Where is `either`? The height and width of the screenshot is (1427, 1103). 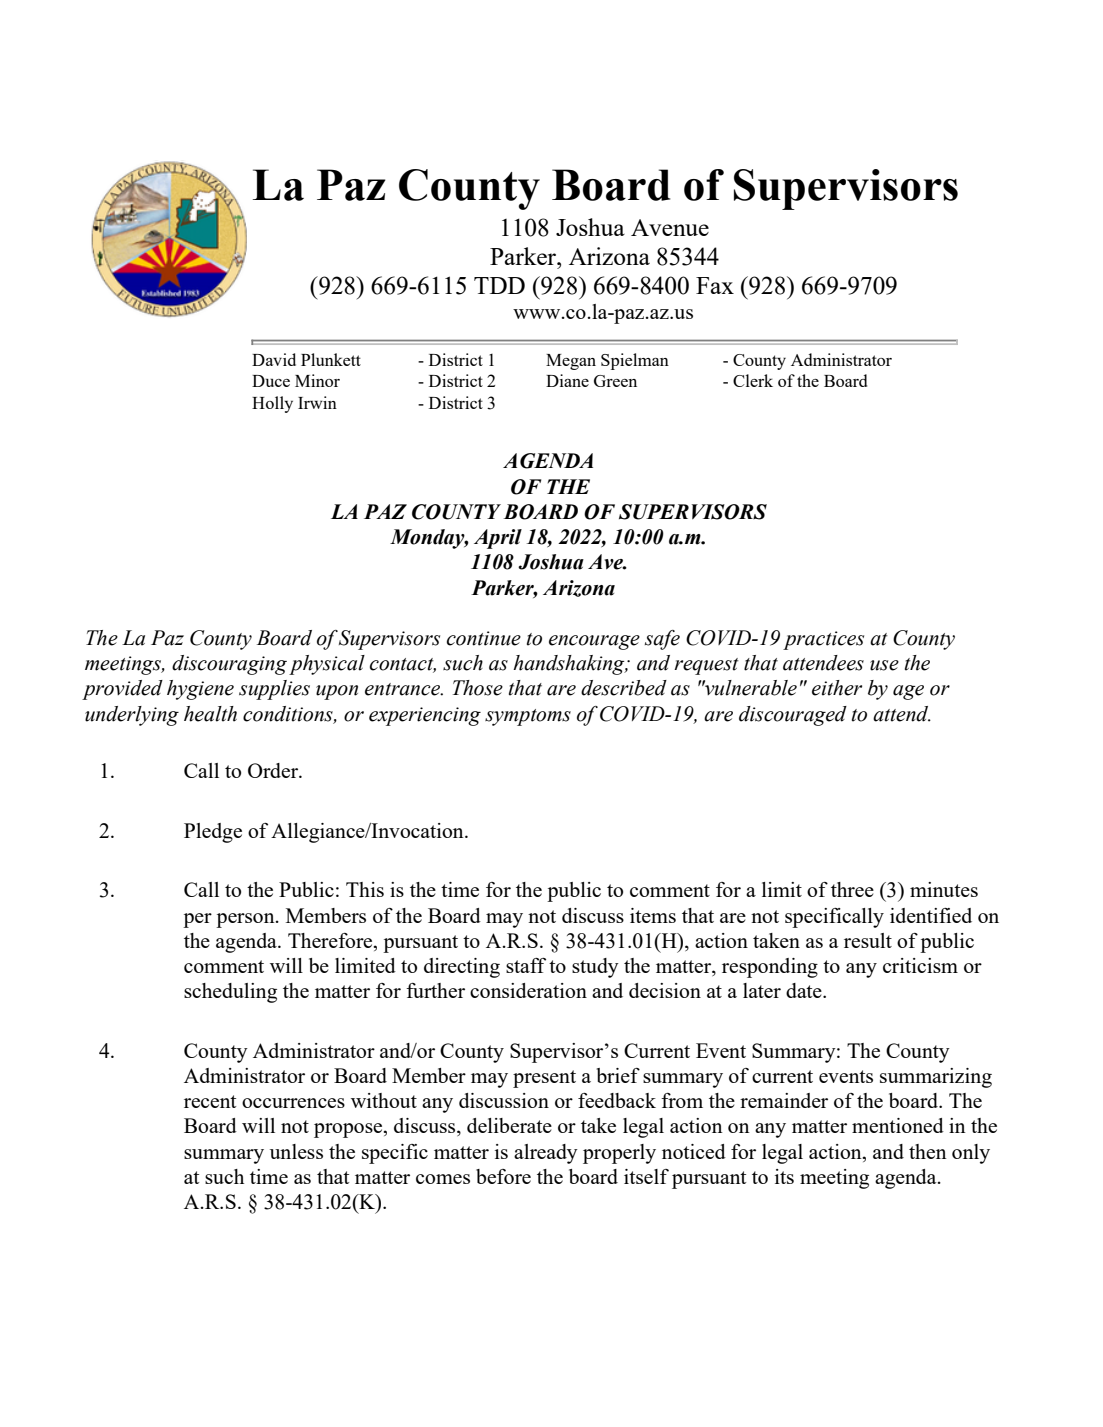
either is located at coordinates (837, 688).
